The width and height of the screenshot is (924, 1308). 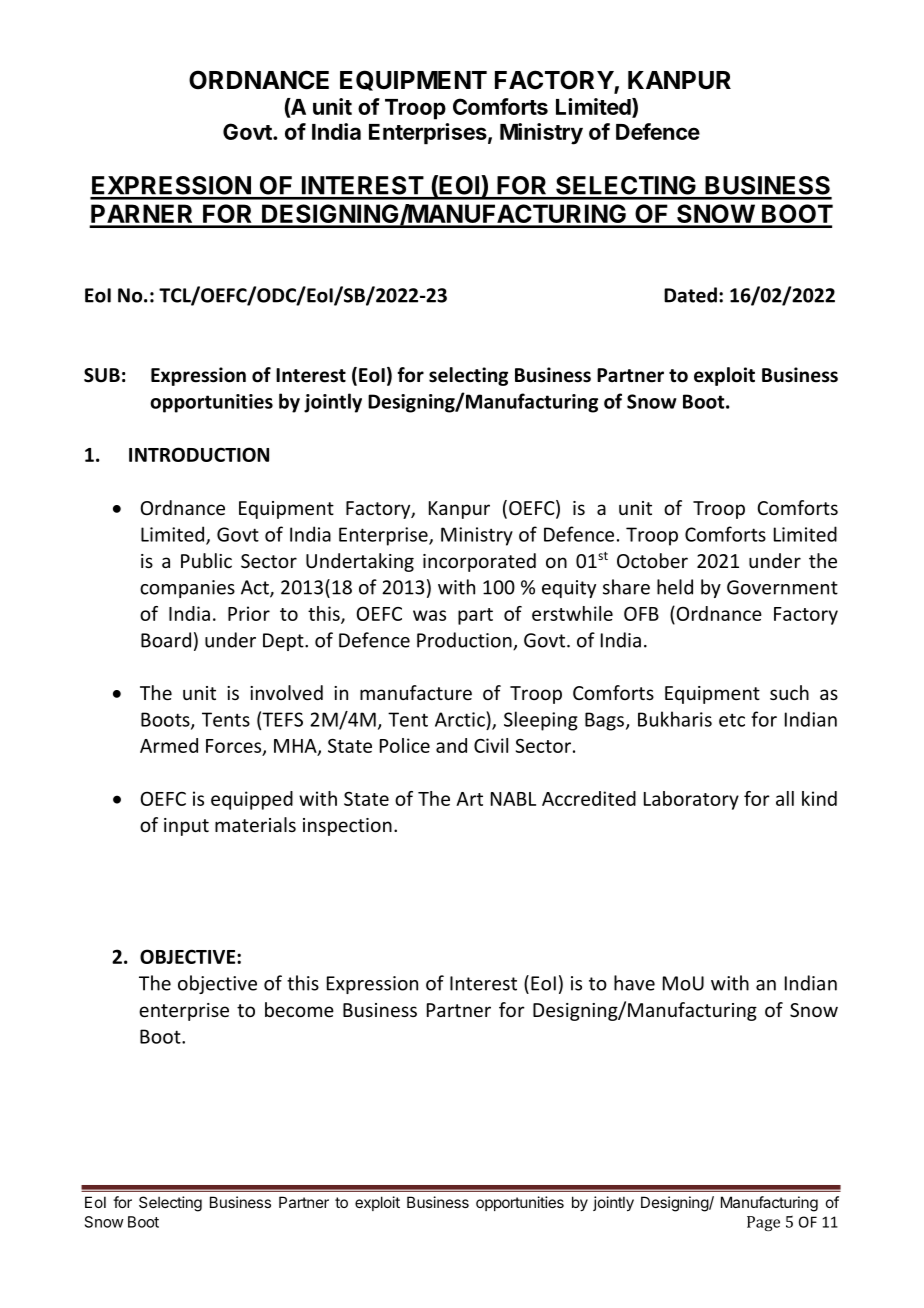 What do you see at coordinates (732, 720) in the screenshot?
I see `etc` at bounding box center [732, 720].
